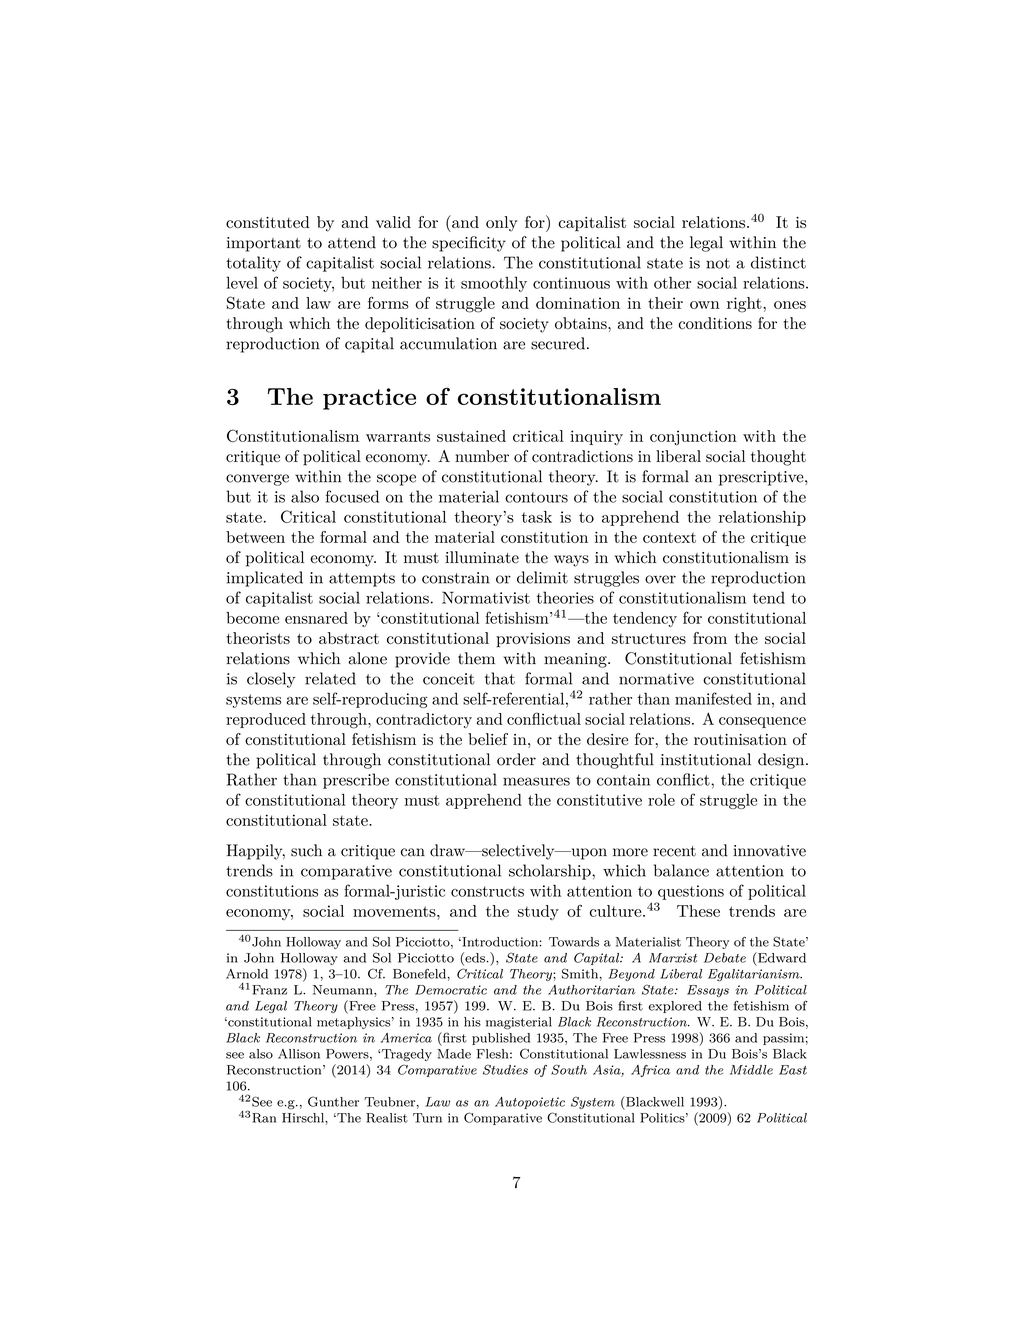 The width and height of the screenshot is (1034, 1339). What do you see at coordinates (713, 698) in the screenshot?
I see `manifested` at bounding box center [713, 698].
